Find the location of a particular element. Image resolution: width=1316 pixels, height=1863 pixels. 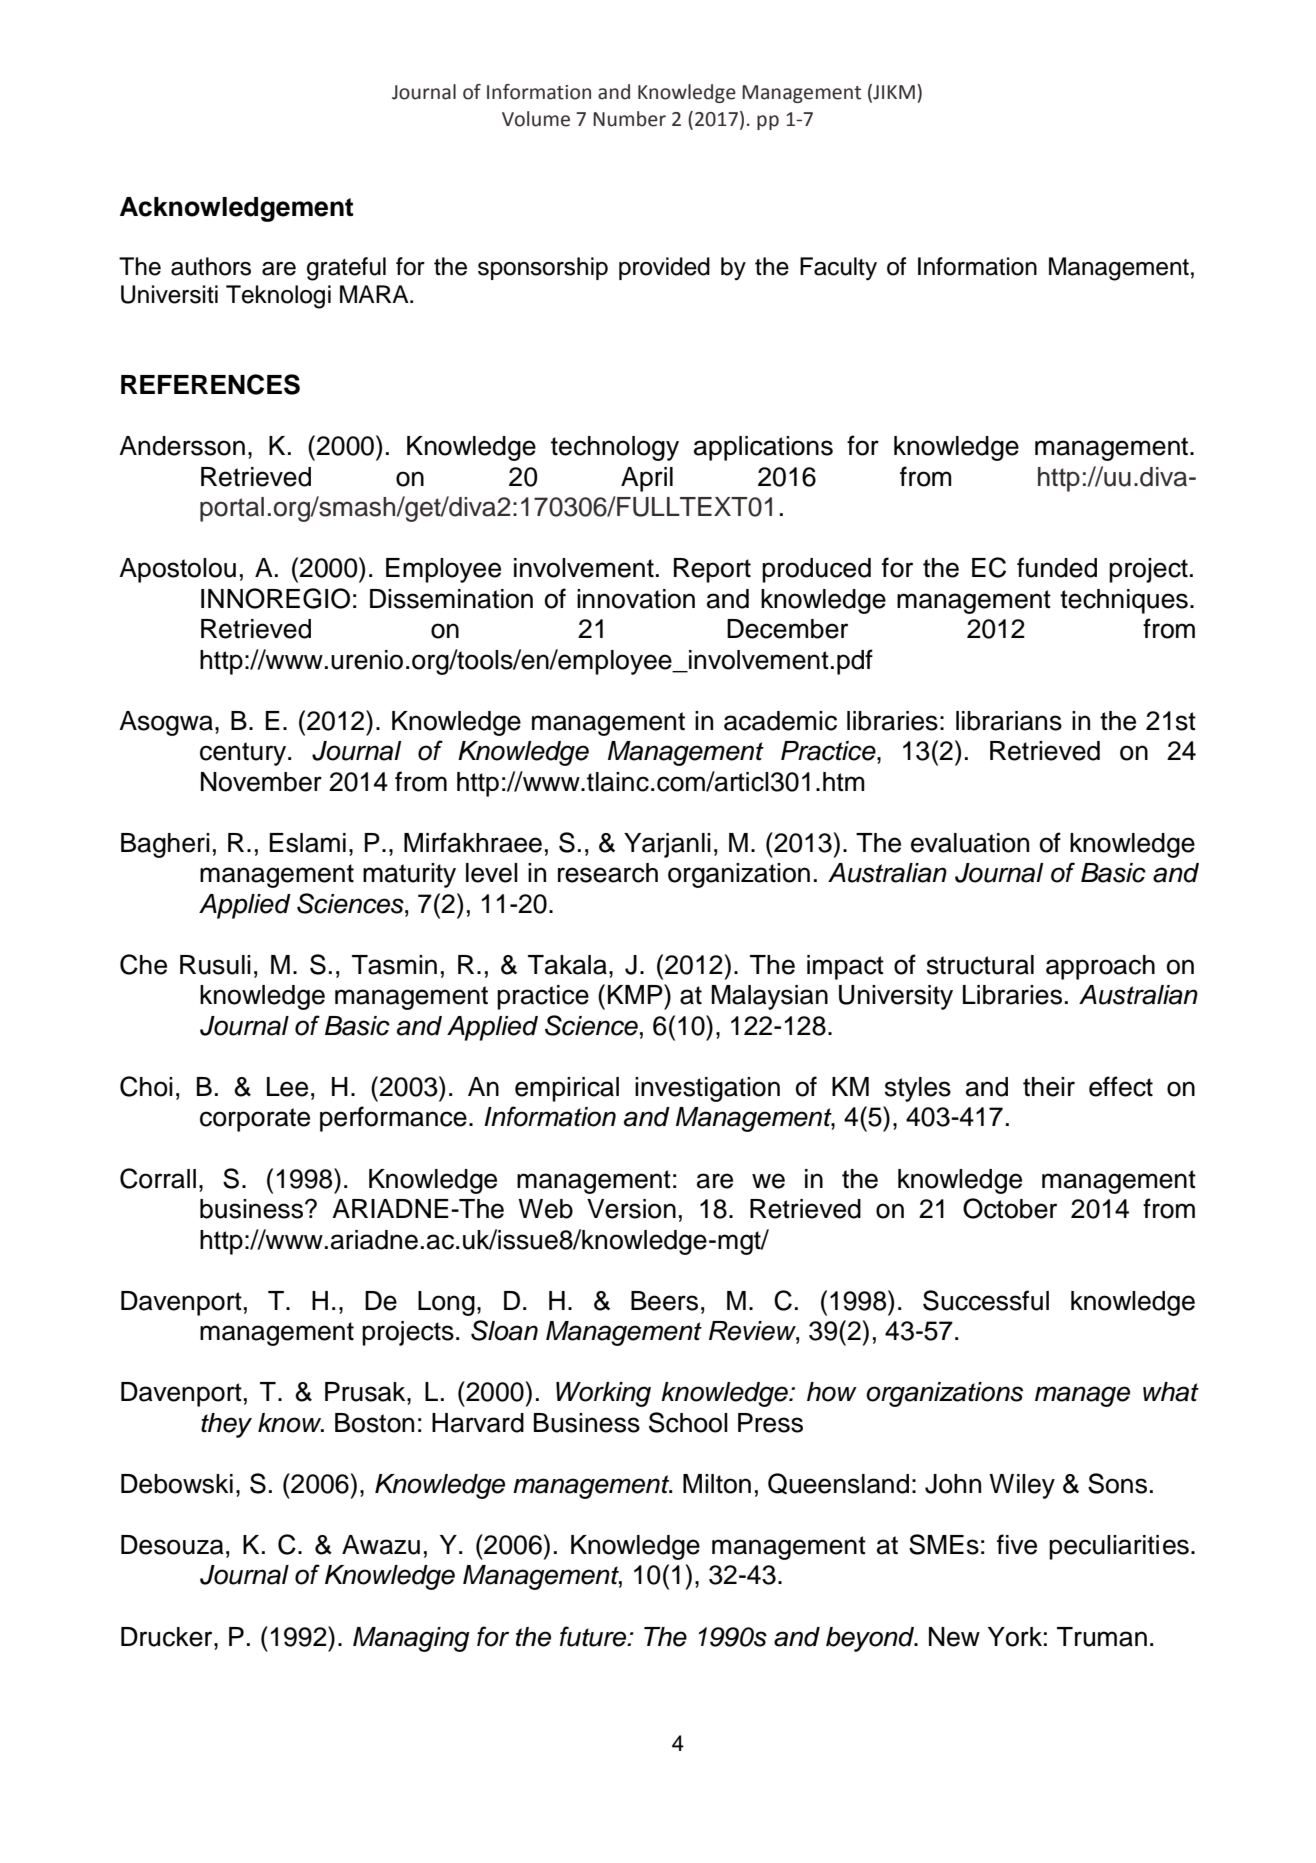

authors is located at coordinates (211, 266).
